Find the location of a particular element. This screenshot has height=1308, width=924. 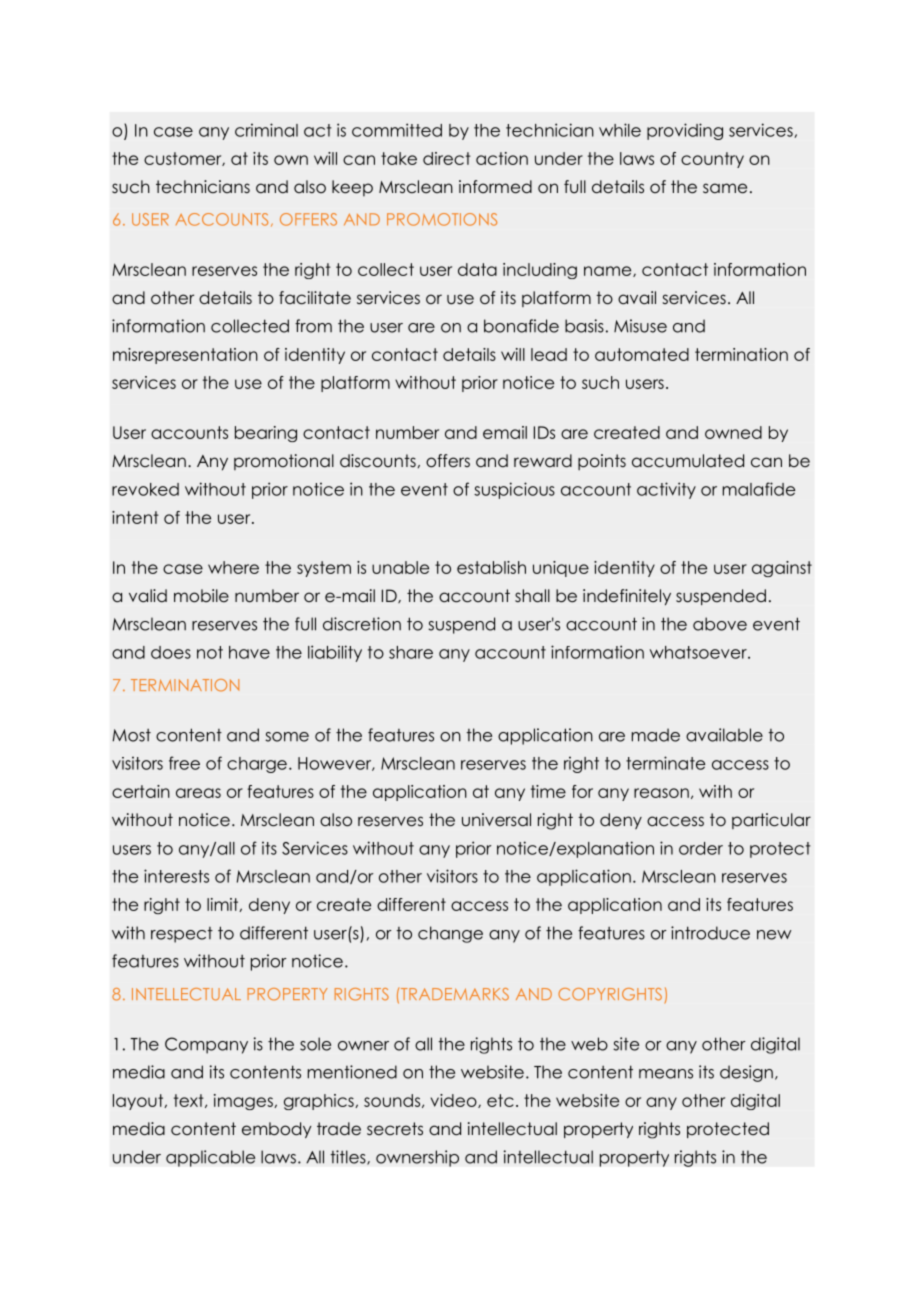

text is located at coordinates (190, 1101).
